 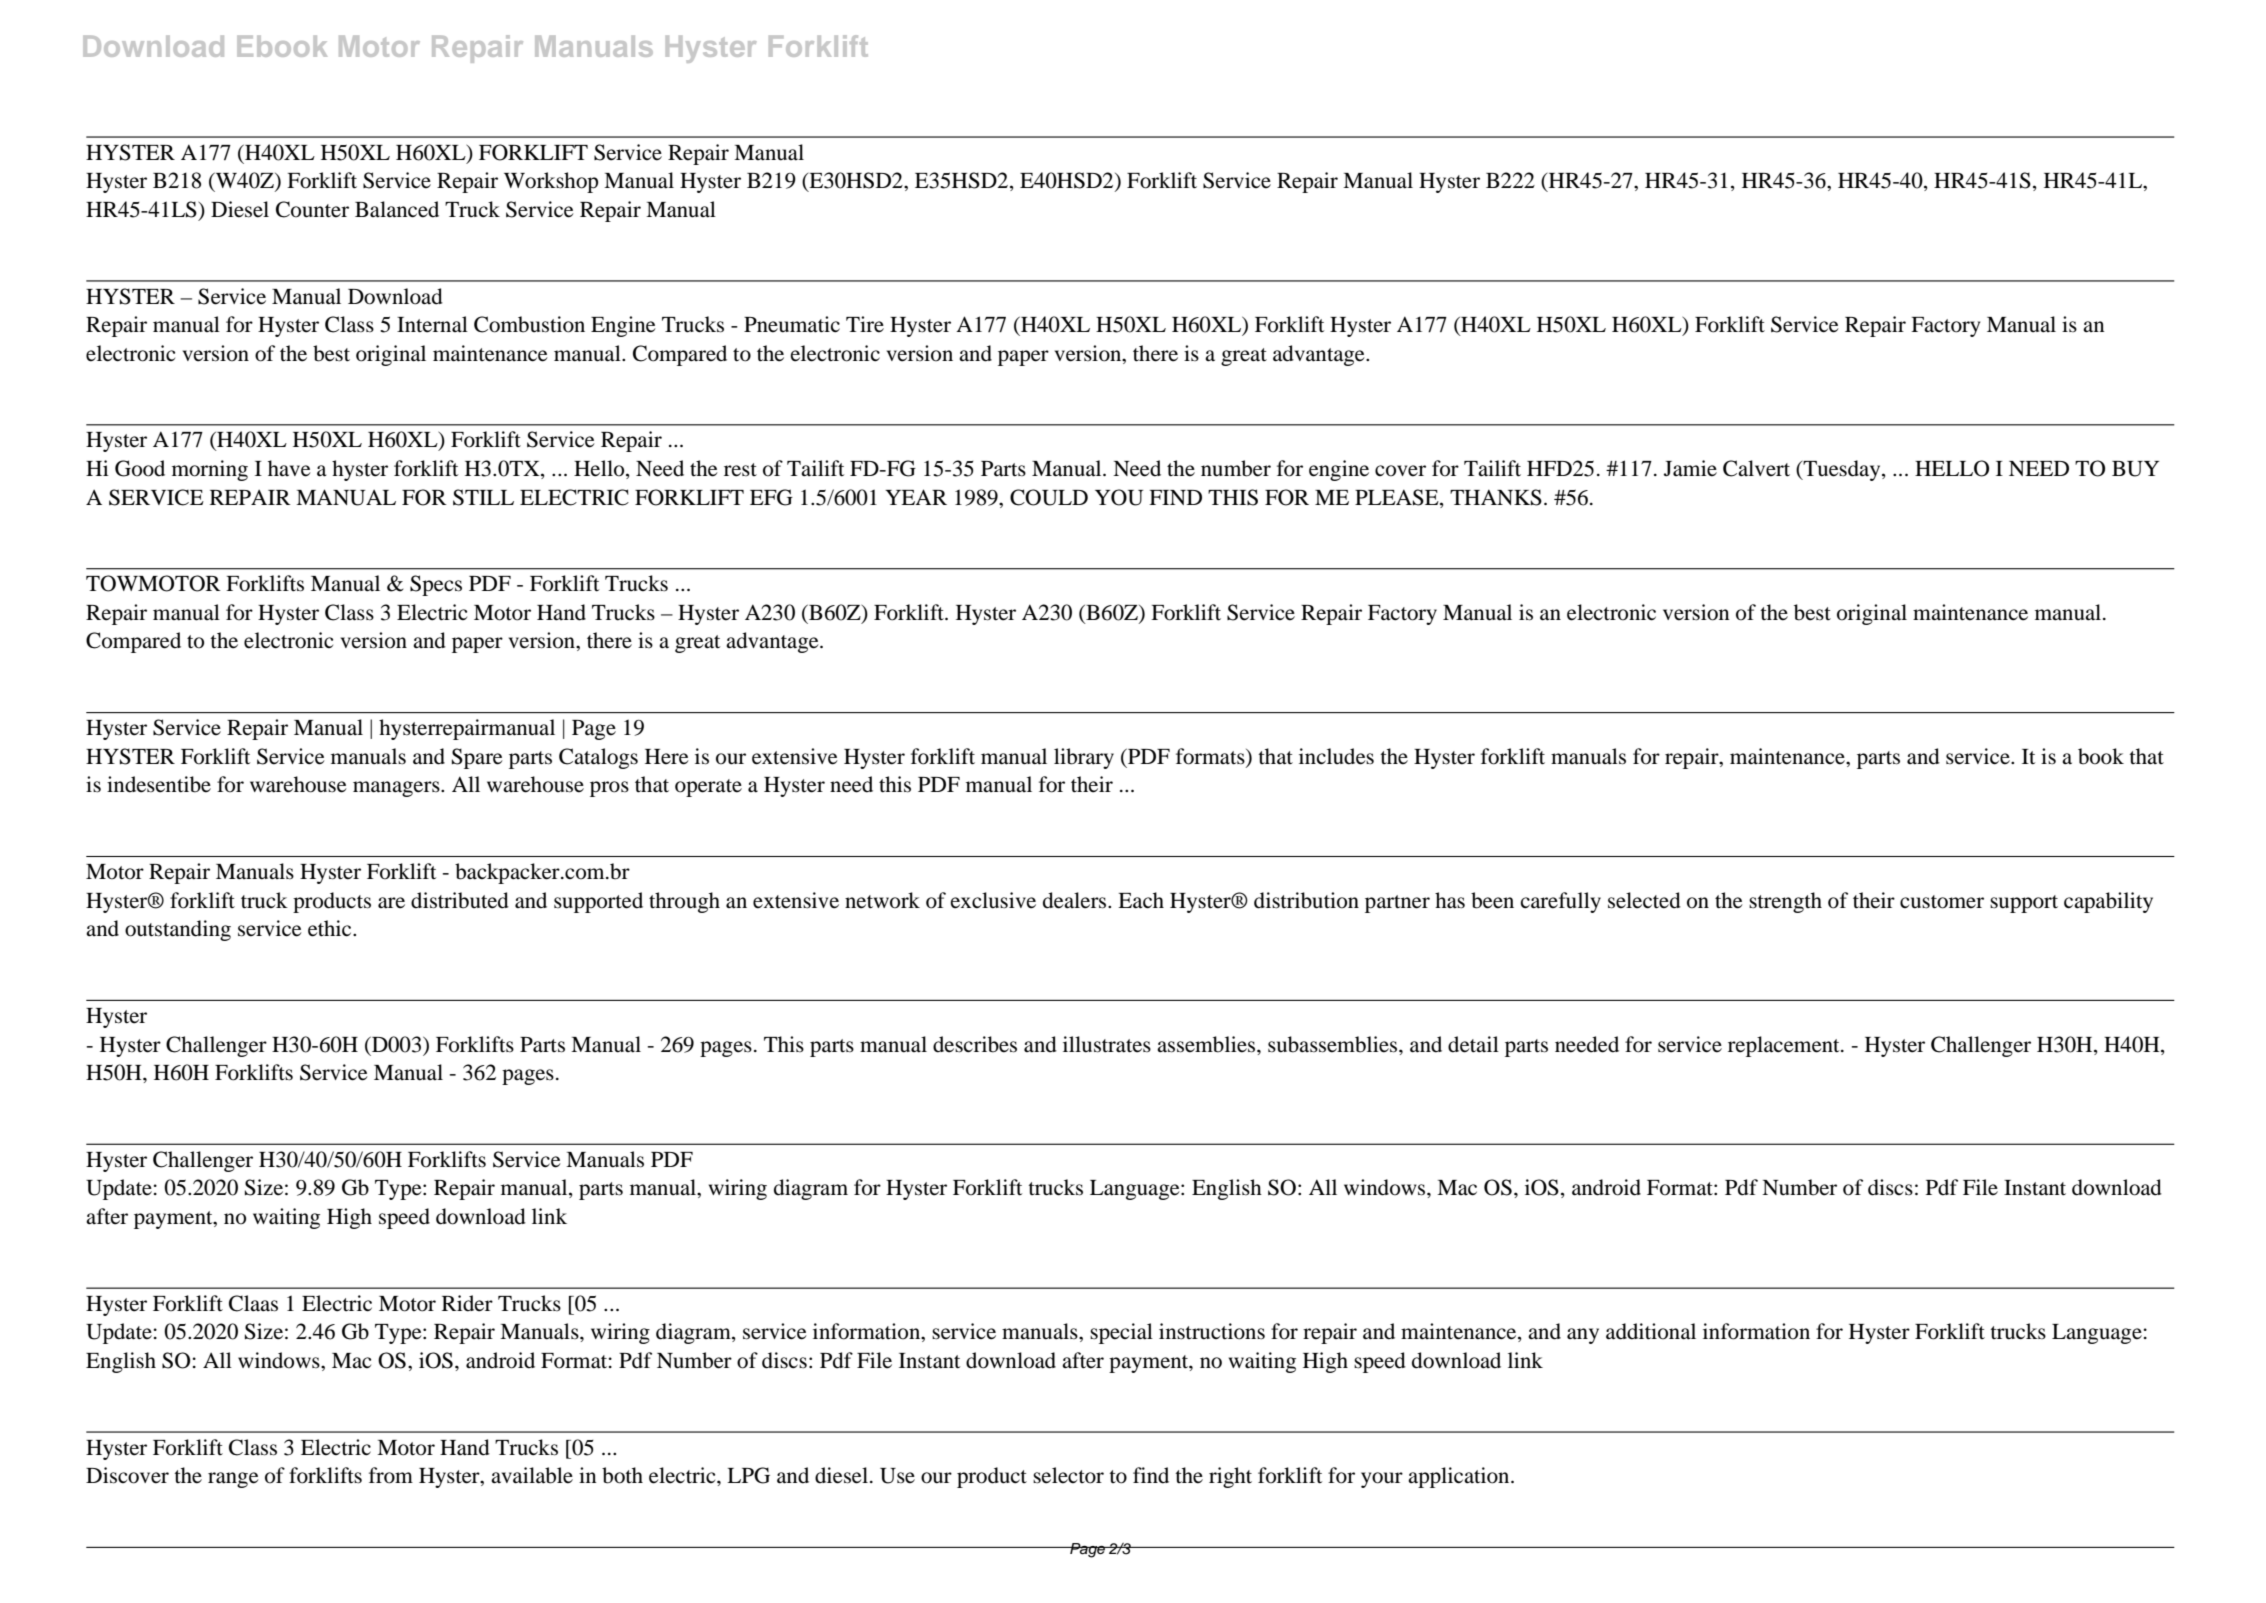 What do you see at coordinates (467, 1303) in the page?
I see `Rider` at bounding box center [467, 1303].
